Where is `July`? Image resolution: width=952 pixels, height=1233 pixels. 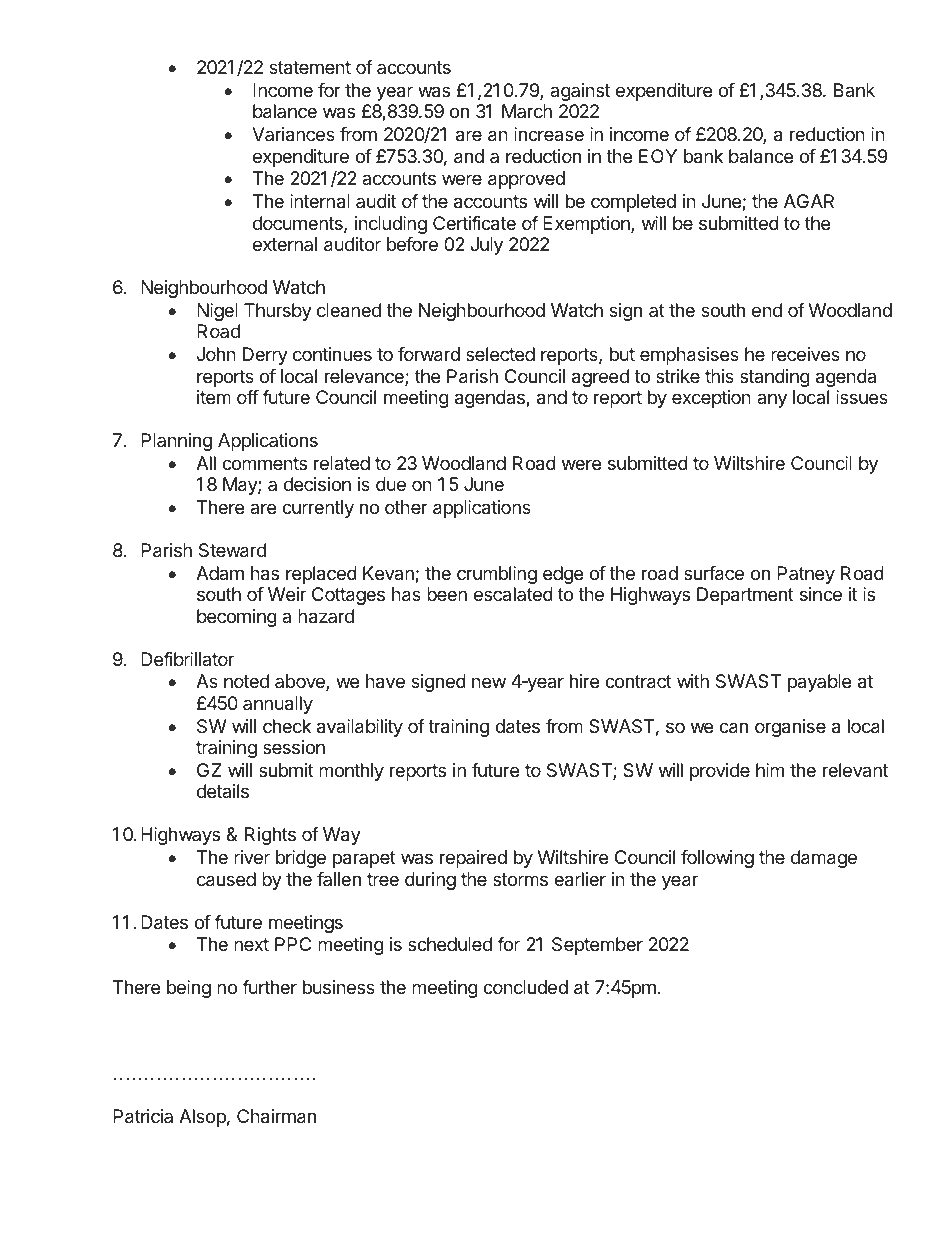 July is located at coordinates (486, 246).
